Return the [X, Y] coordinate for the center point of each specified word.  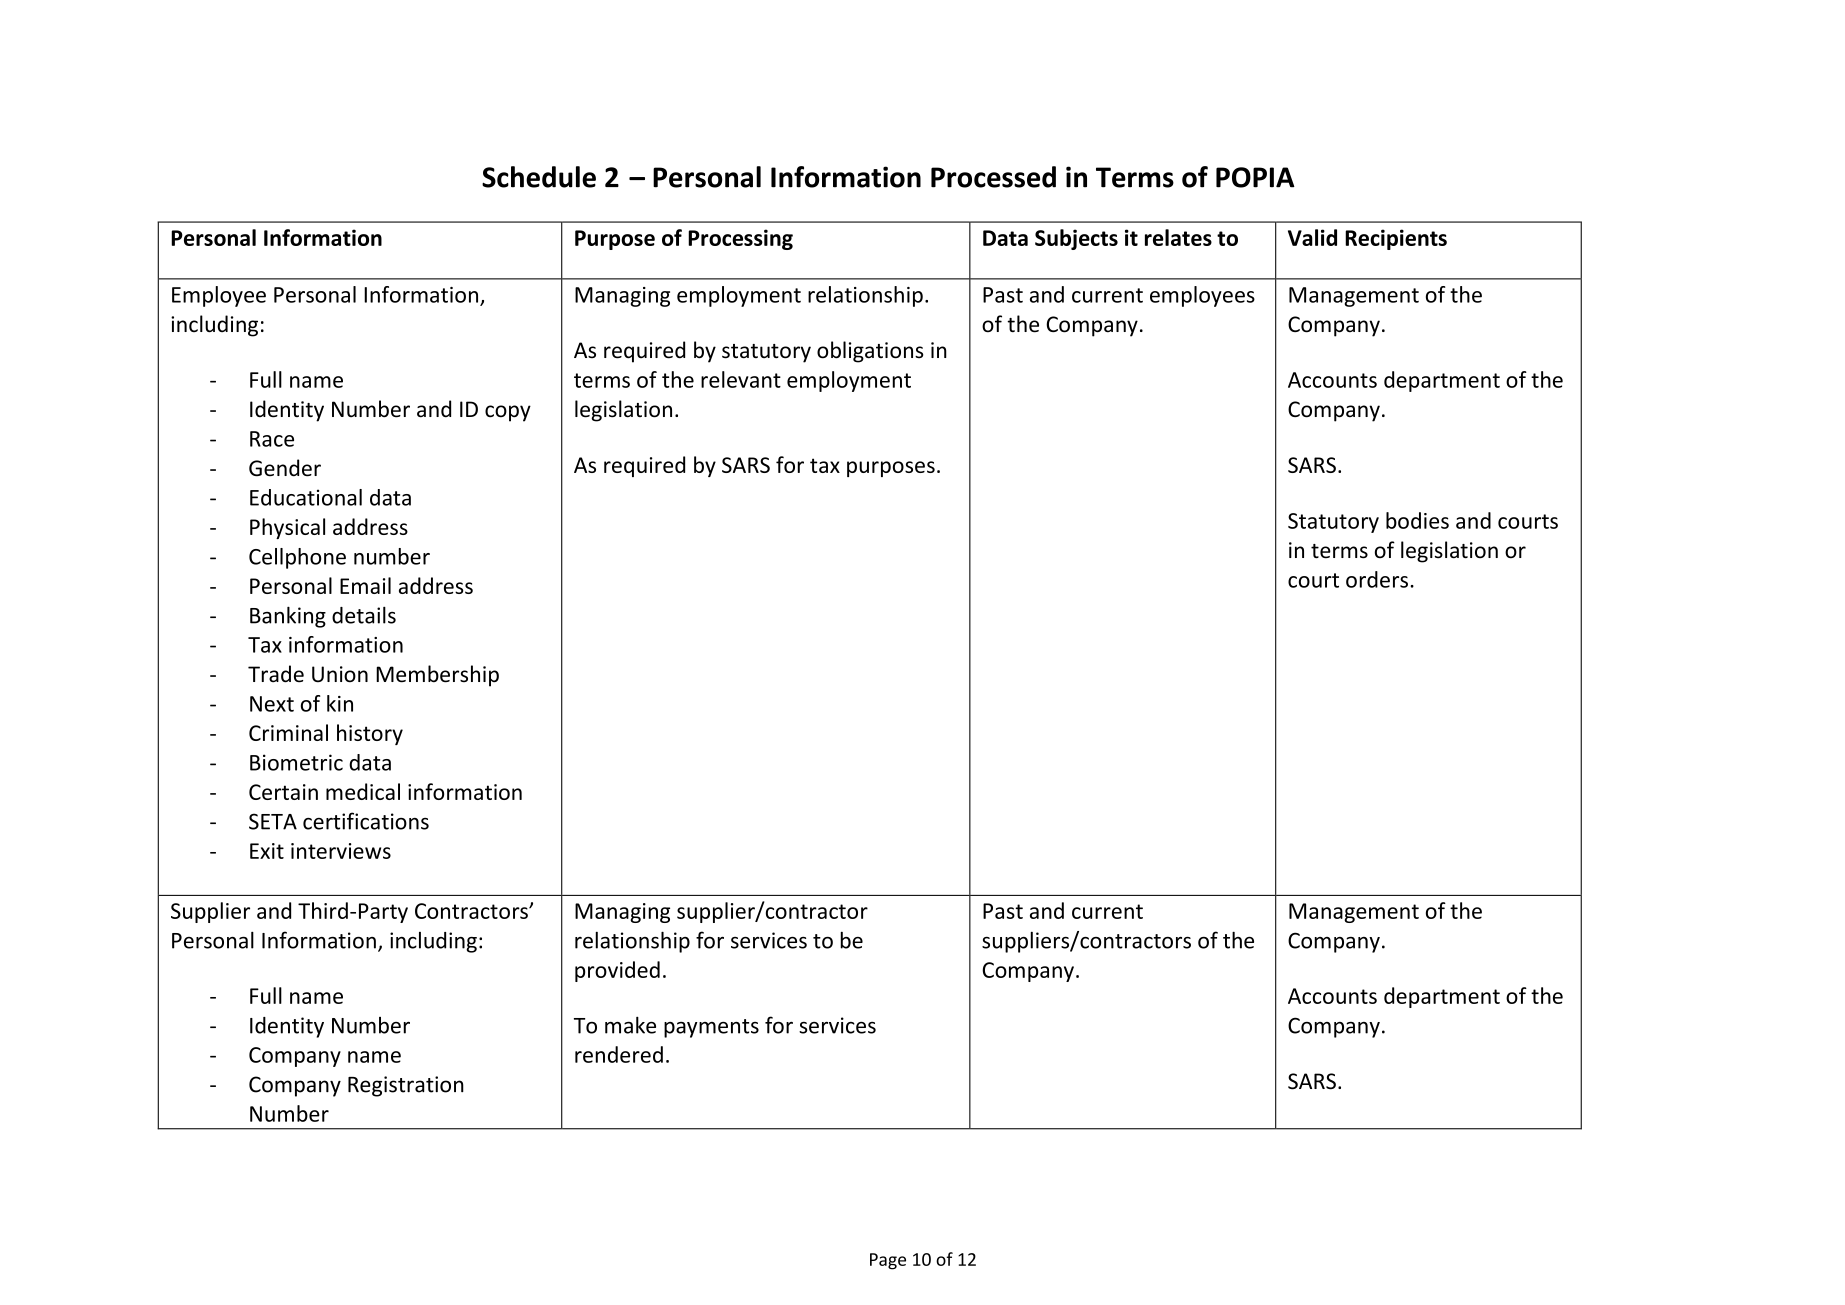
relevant [741, 379]
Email [365, 585]
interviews [341, 851]
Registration [406, 1086]
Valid [1312, 237]
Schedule [539, 177]
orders [1377, 579]
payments [711, 1028]
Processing [740, 239]
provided [617, 971]
